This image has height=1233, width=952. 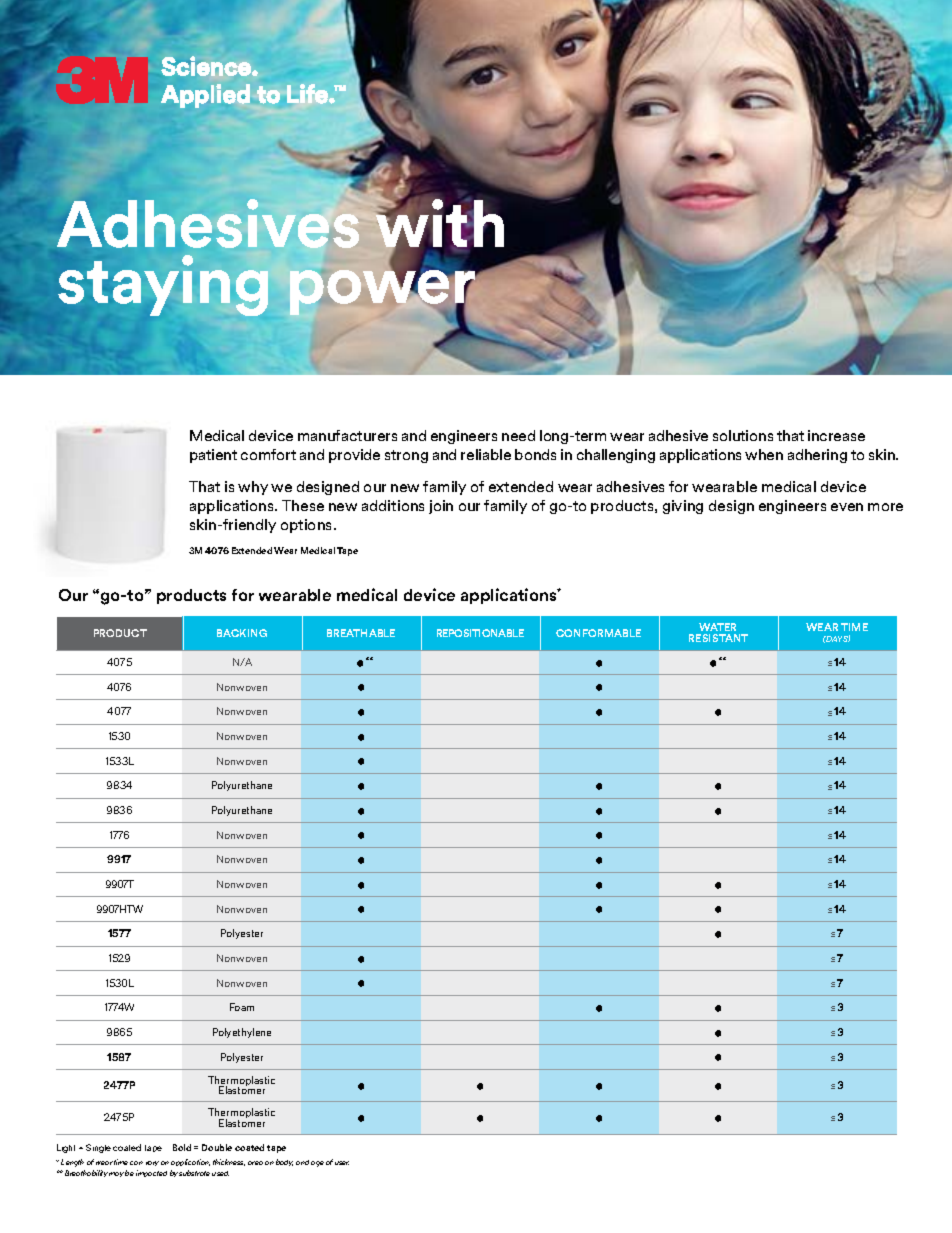 What do you see at coordinates (743, 435) in the image?
I see `solutions` at bounding box center [743, 435].
